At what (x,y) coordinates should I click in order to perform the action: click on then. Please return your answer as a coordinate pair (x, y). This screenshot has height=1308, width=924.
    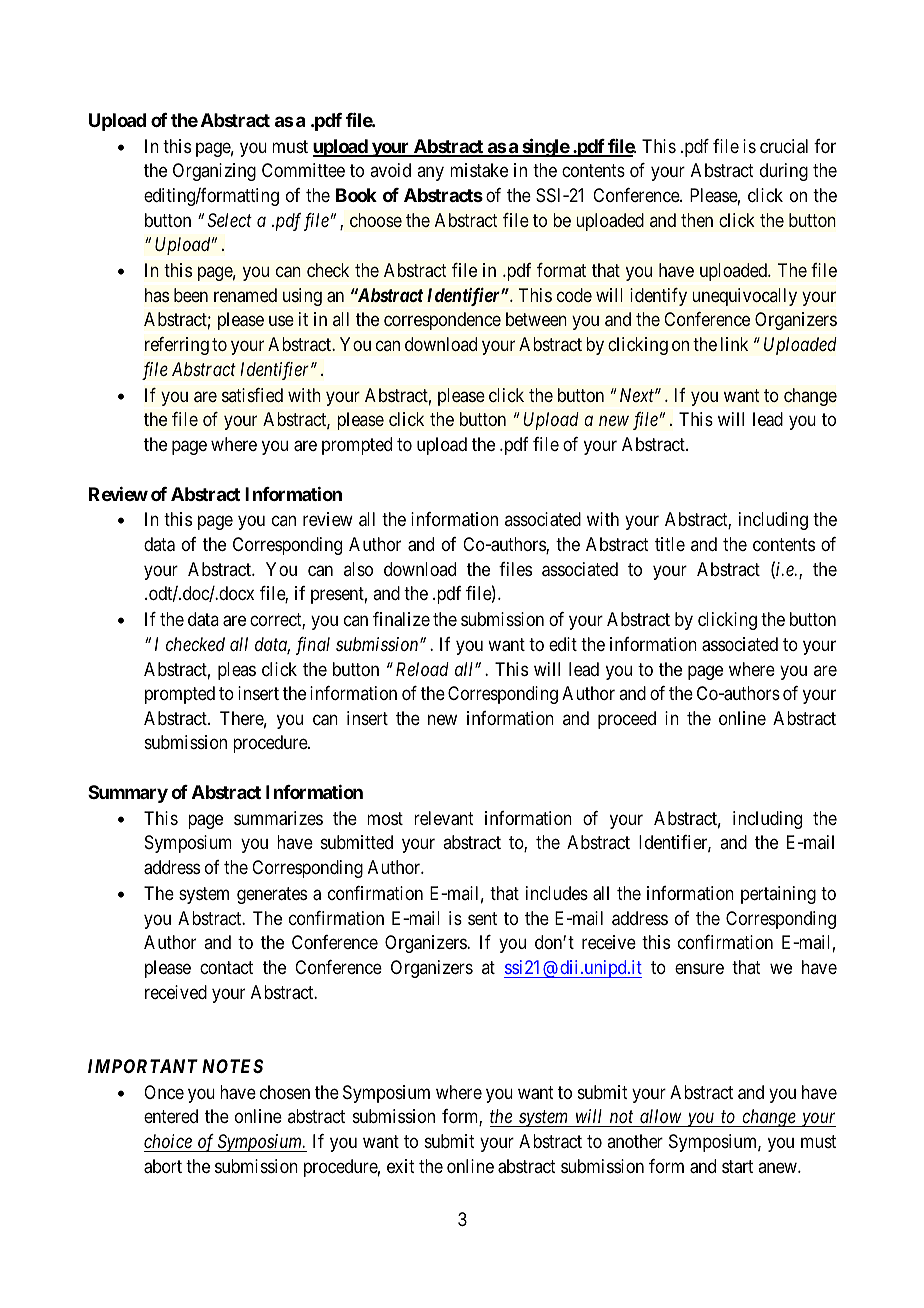
    Looking at the image, I should click on (697, 220).
